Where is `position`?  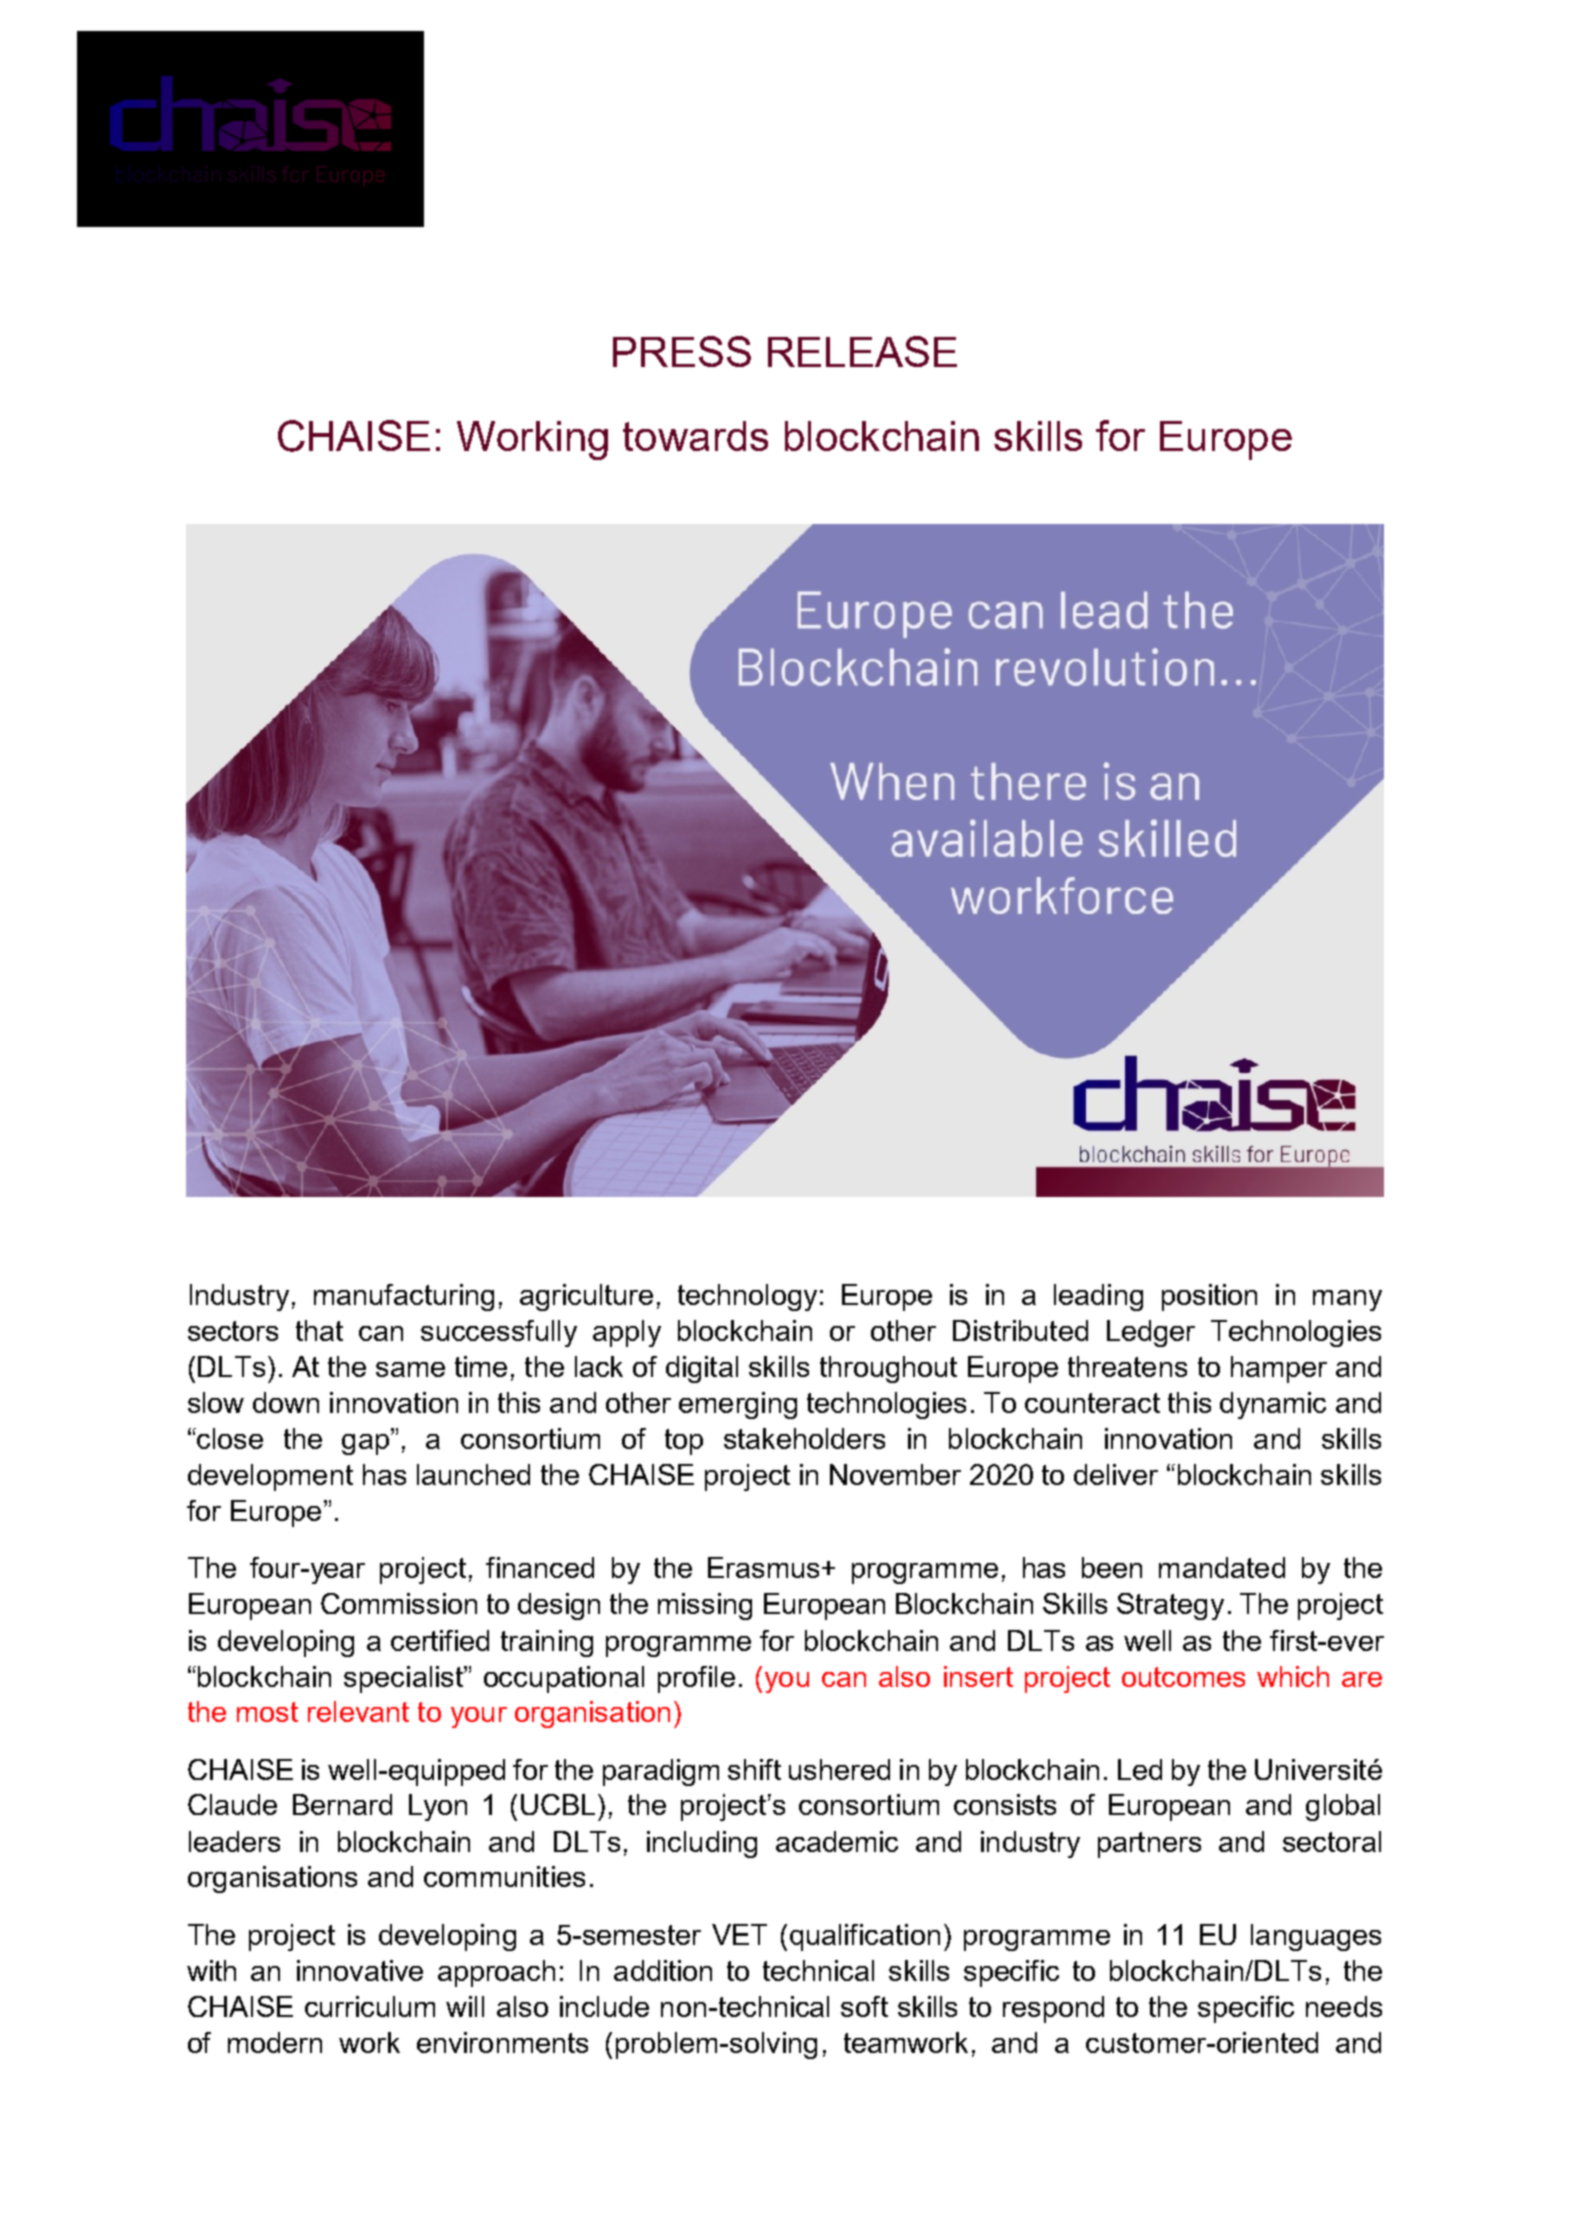 position is located at coordinates (1209, 1297).
